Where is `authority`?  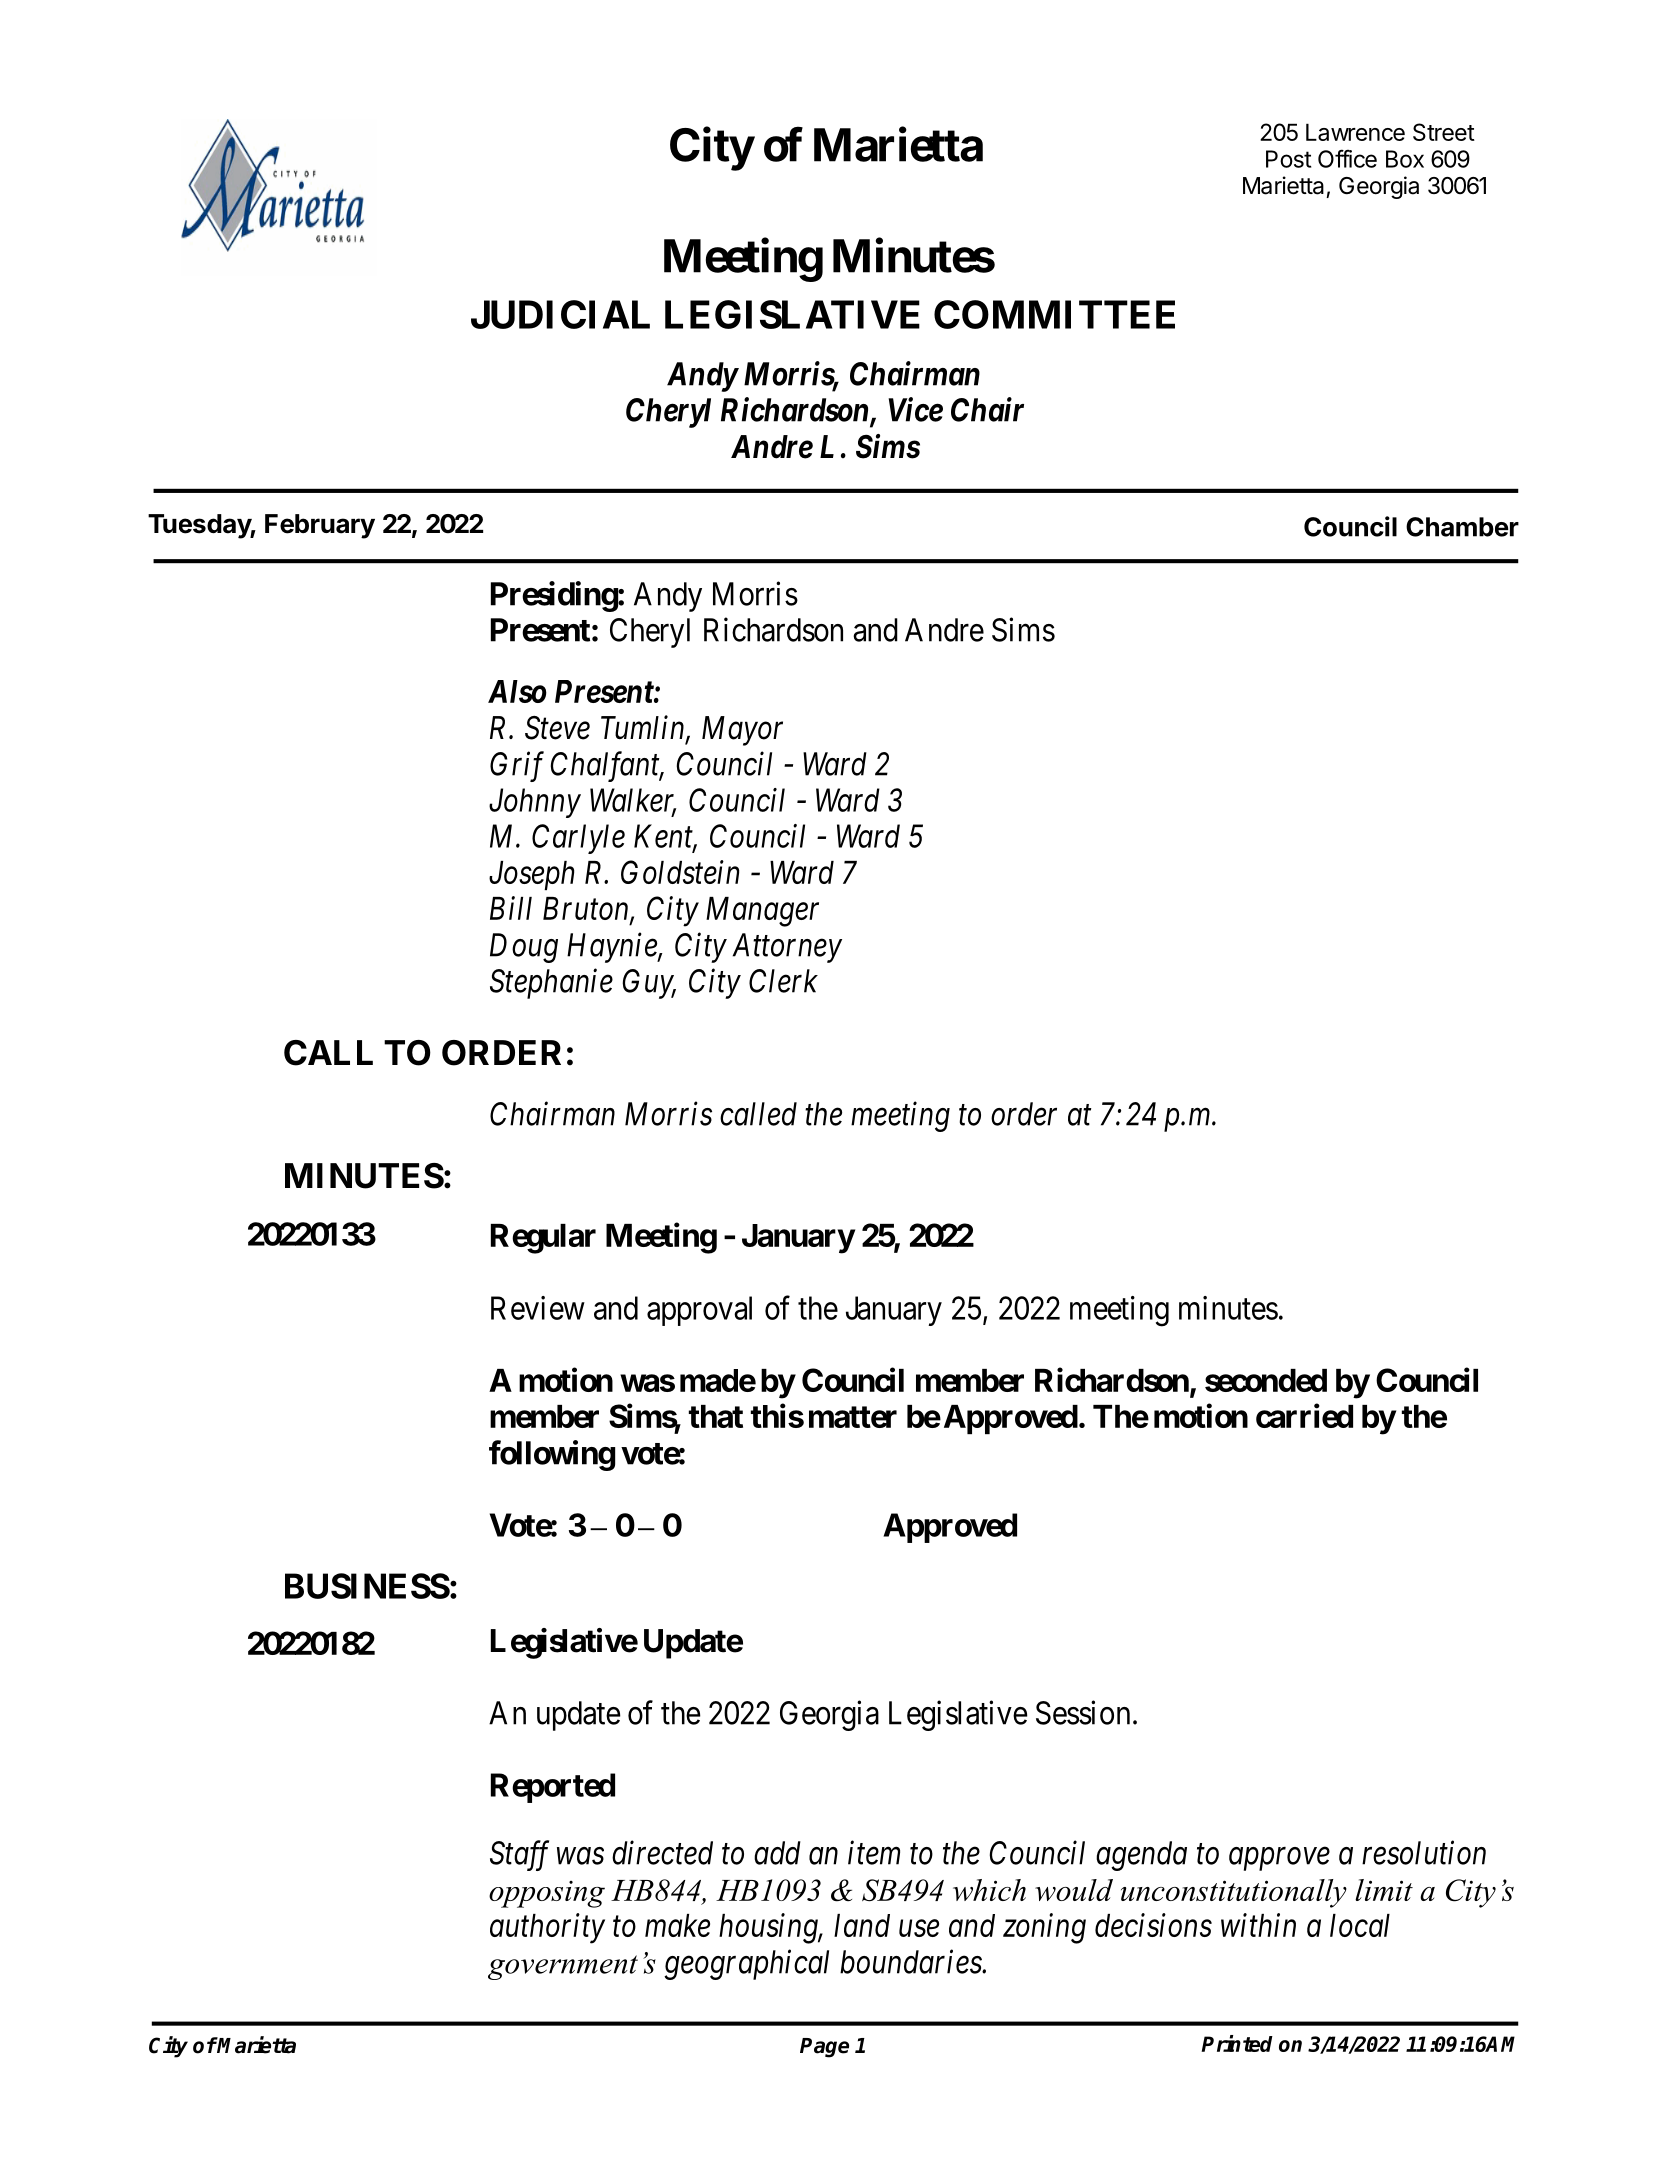 authority is located at coordinates (547, 1928).
